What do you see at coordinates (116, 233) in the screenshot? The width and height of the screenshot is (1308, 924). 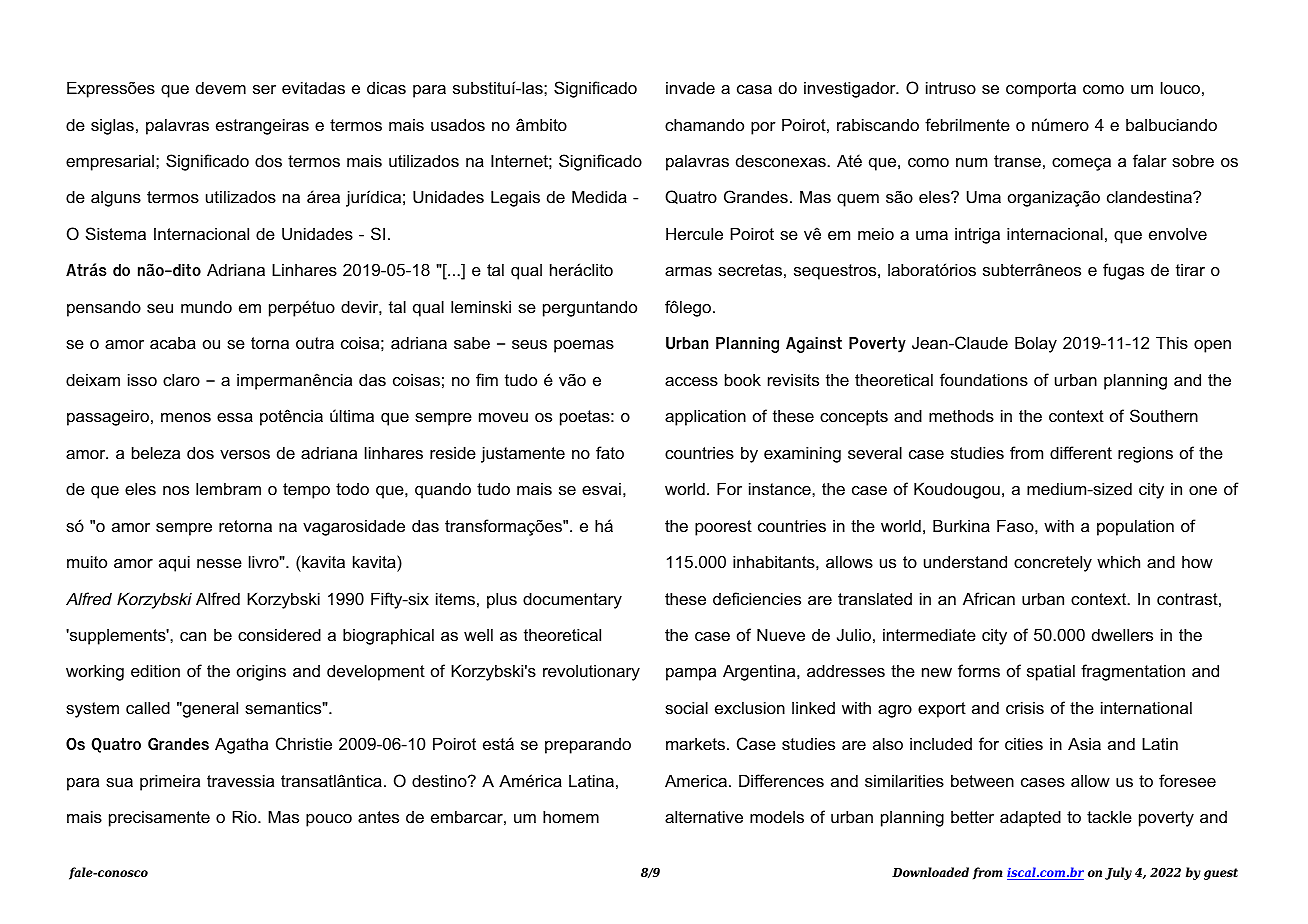 I see `Sistema` at bounding box center [116, 233].
